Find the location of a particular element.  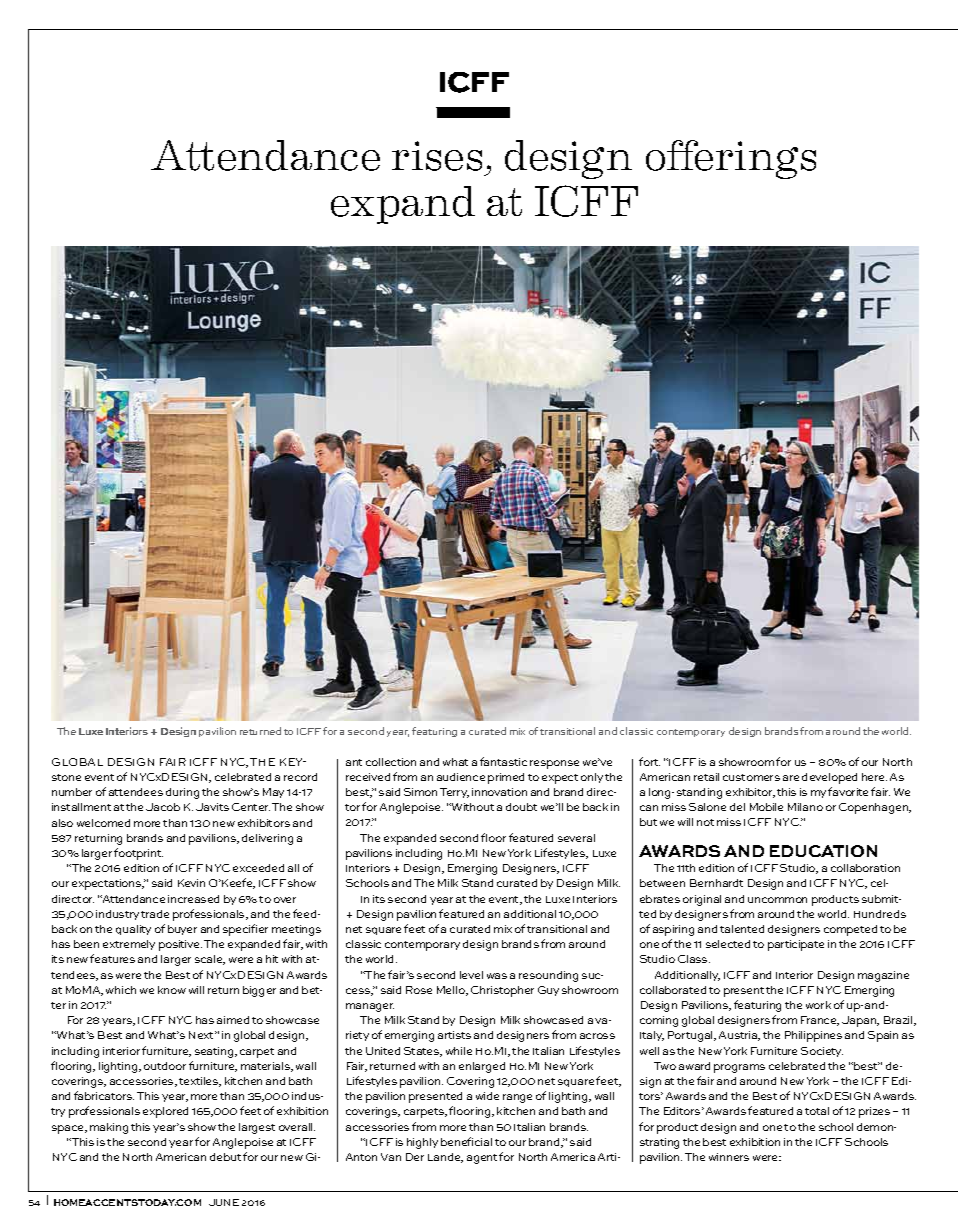

fantastic is located at coordinates (503, 761).
